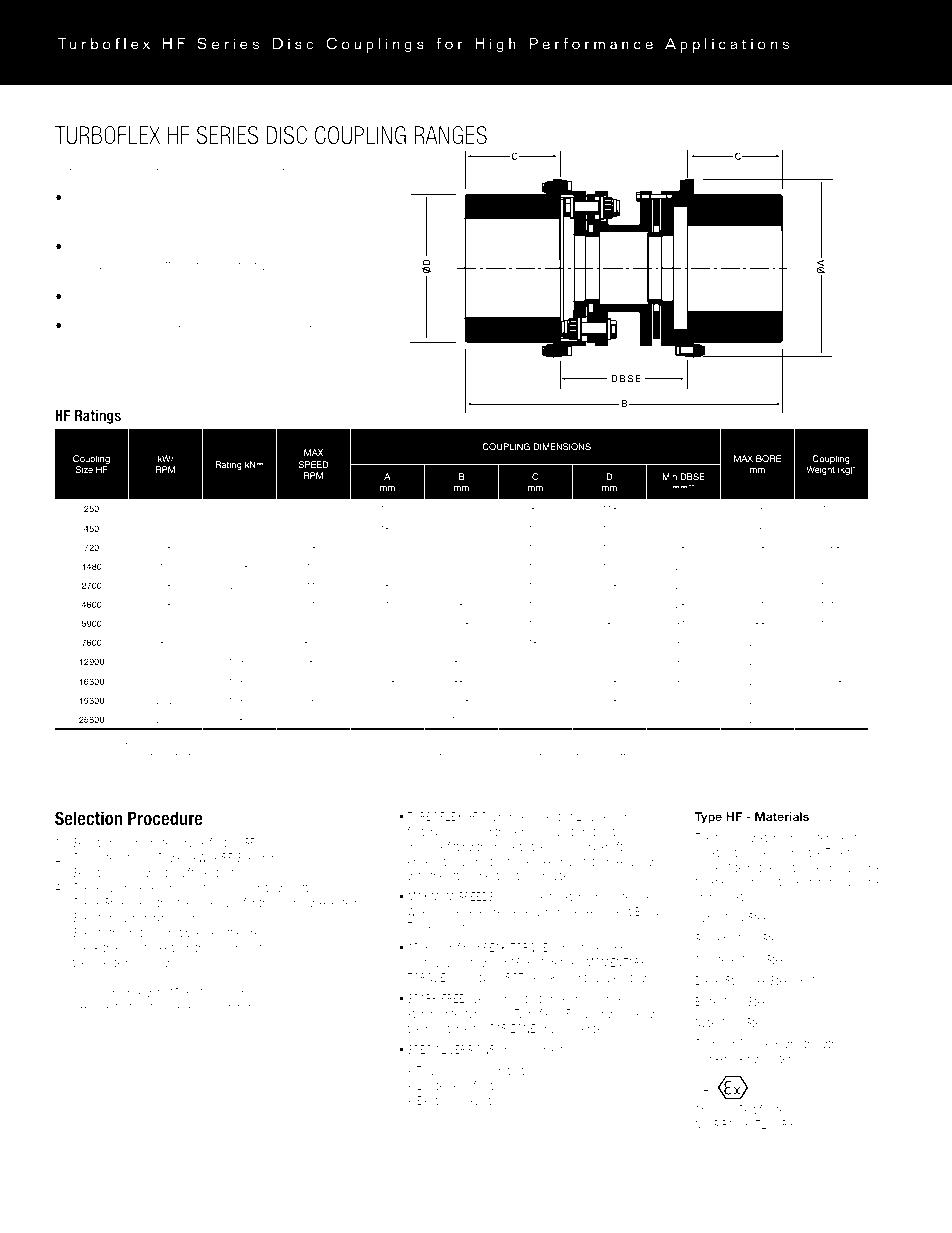  What do you see at coordinates (167, 197) in the image?
I see `allows` at bounding box center [167, 197].
